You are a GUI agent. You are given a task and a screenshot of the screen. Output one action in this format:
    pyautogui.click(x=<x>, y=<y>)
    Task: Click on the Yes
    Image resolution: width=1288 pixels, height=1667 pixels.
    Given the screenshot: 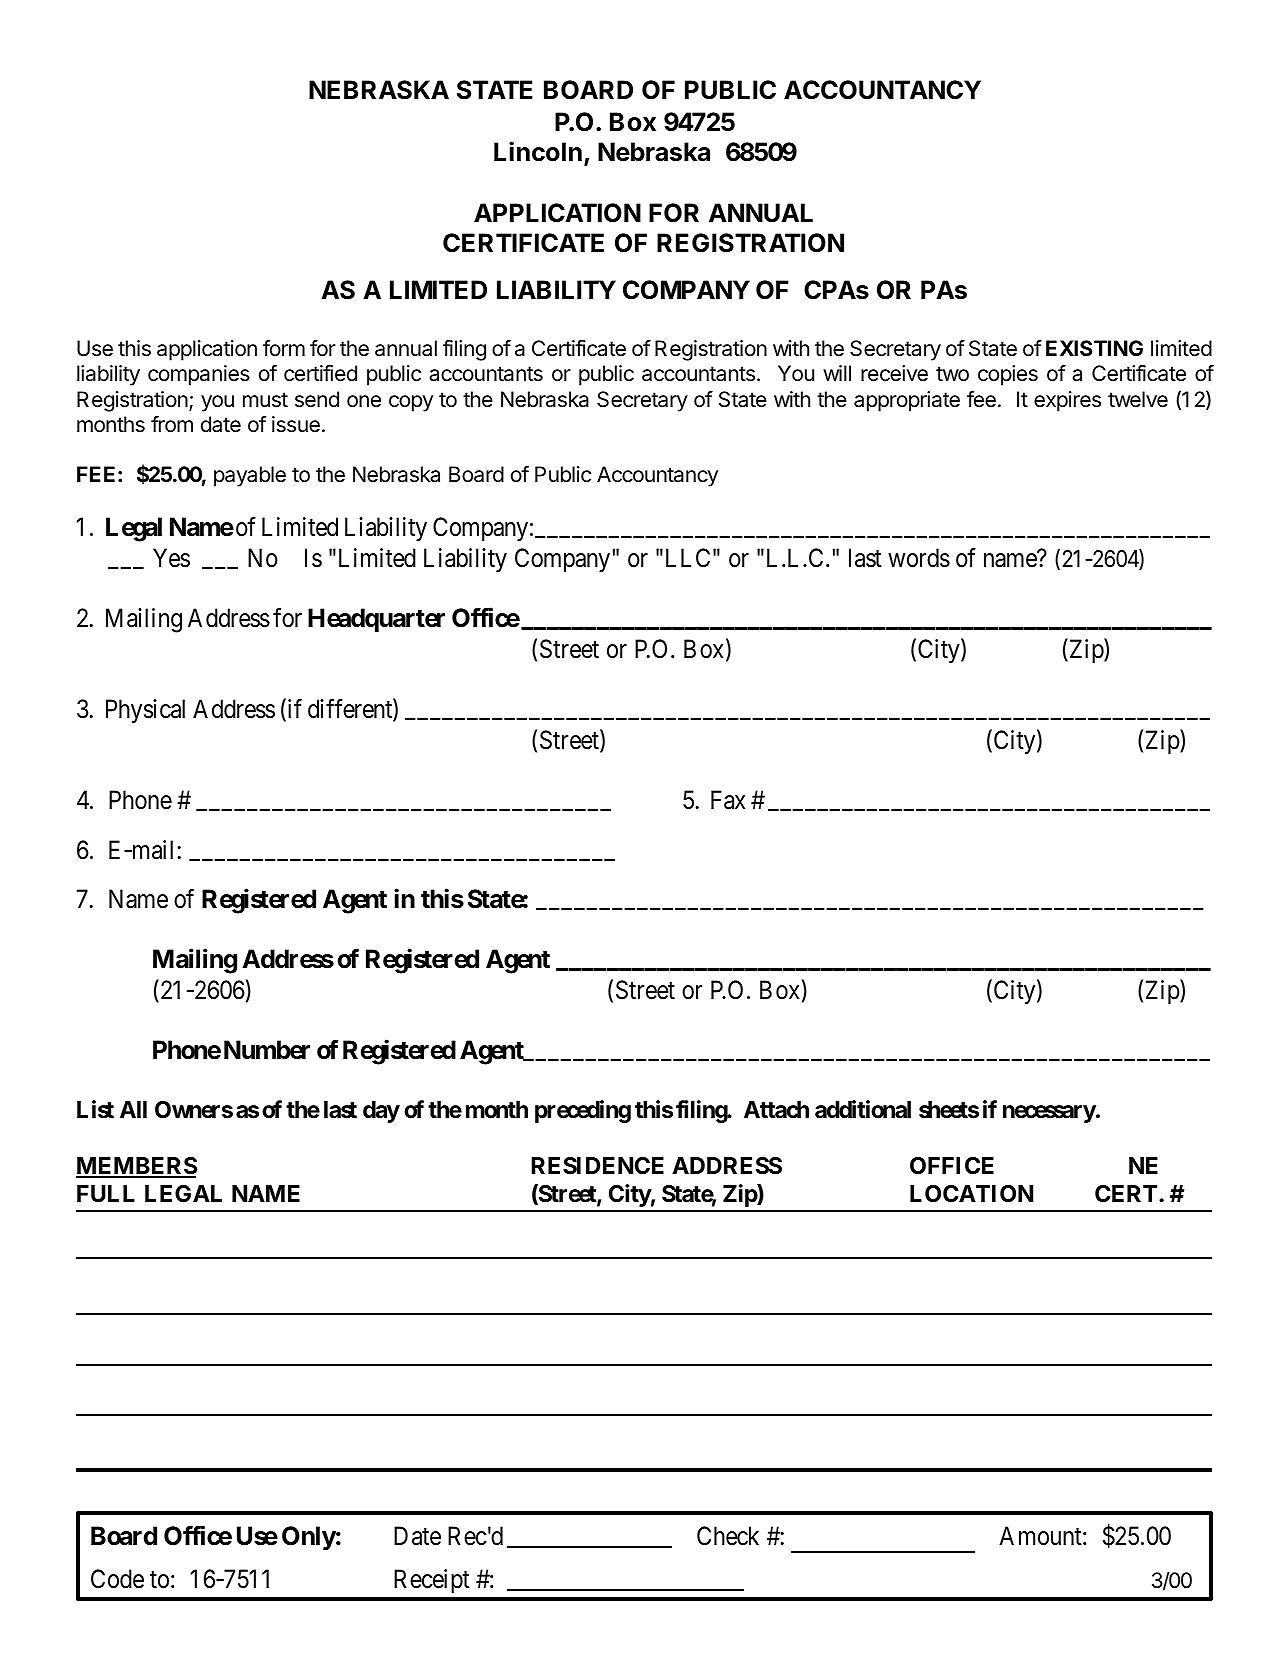 What is the action you would take?
    pyautogui.click(x=171, y=558)
